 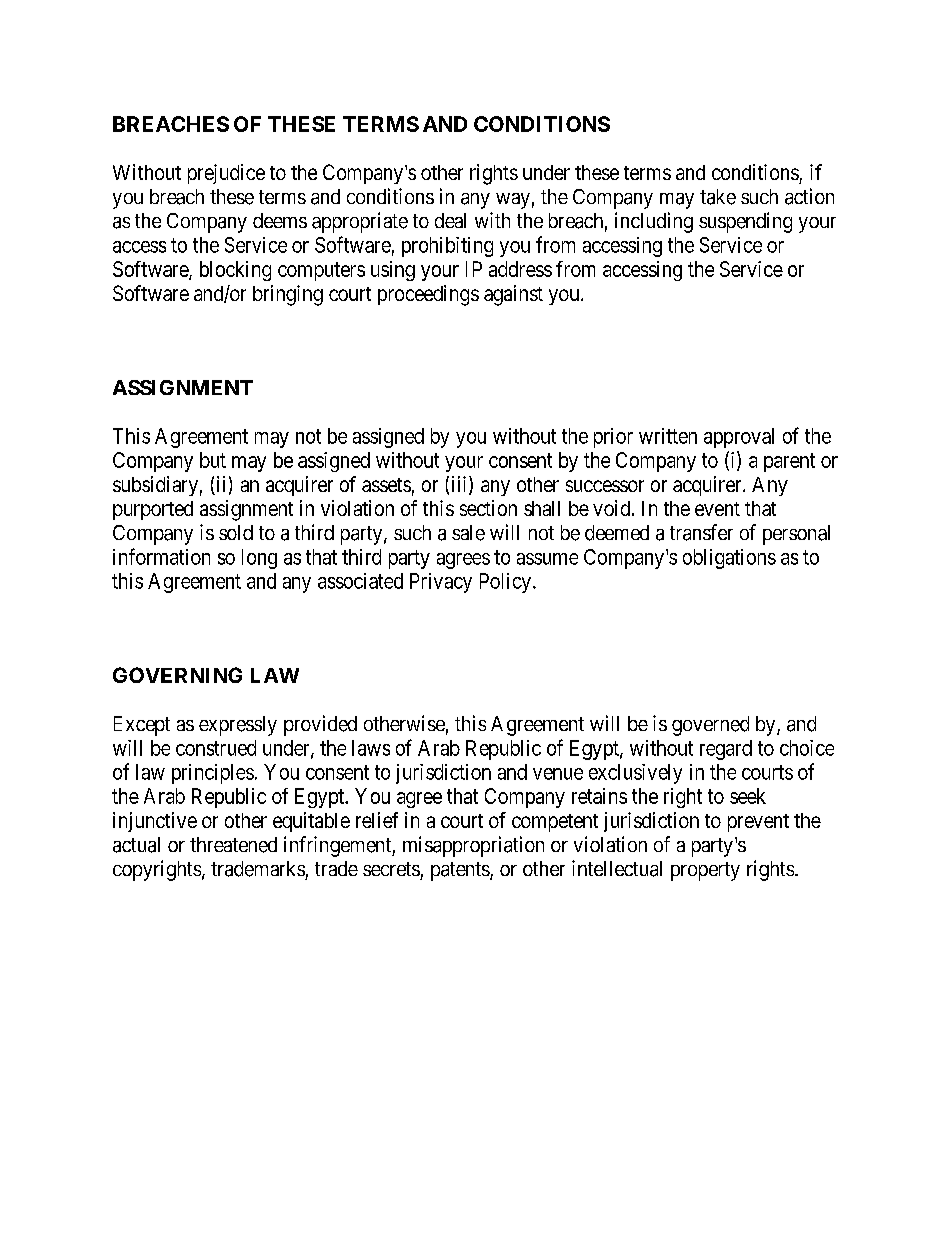 What do you see at coordinates (226, 174) in the document?
I see `prejudice` at bounding box center [226, 174].
